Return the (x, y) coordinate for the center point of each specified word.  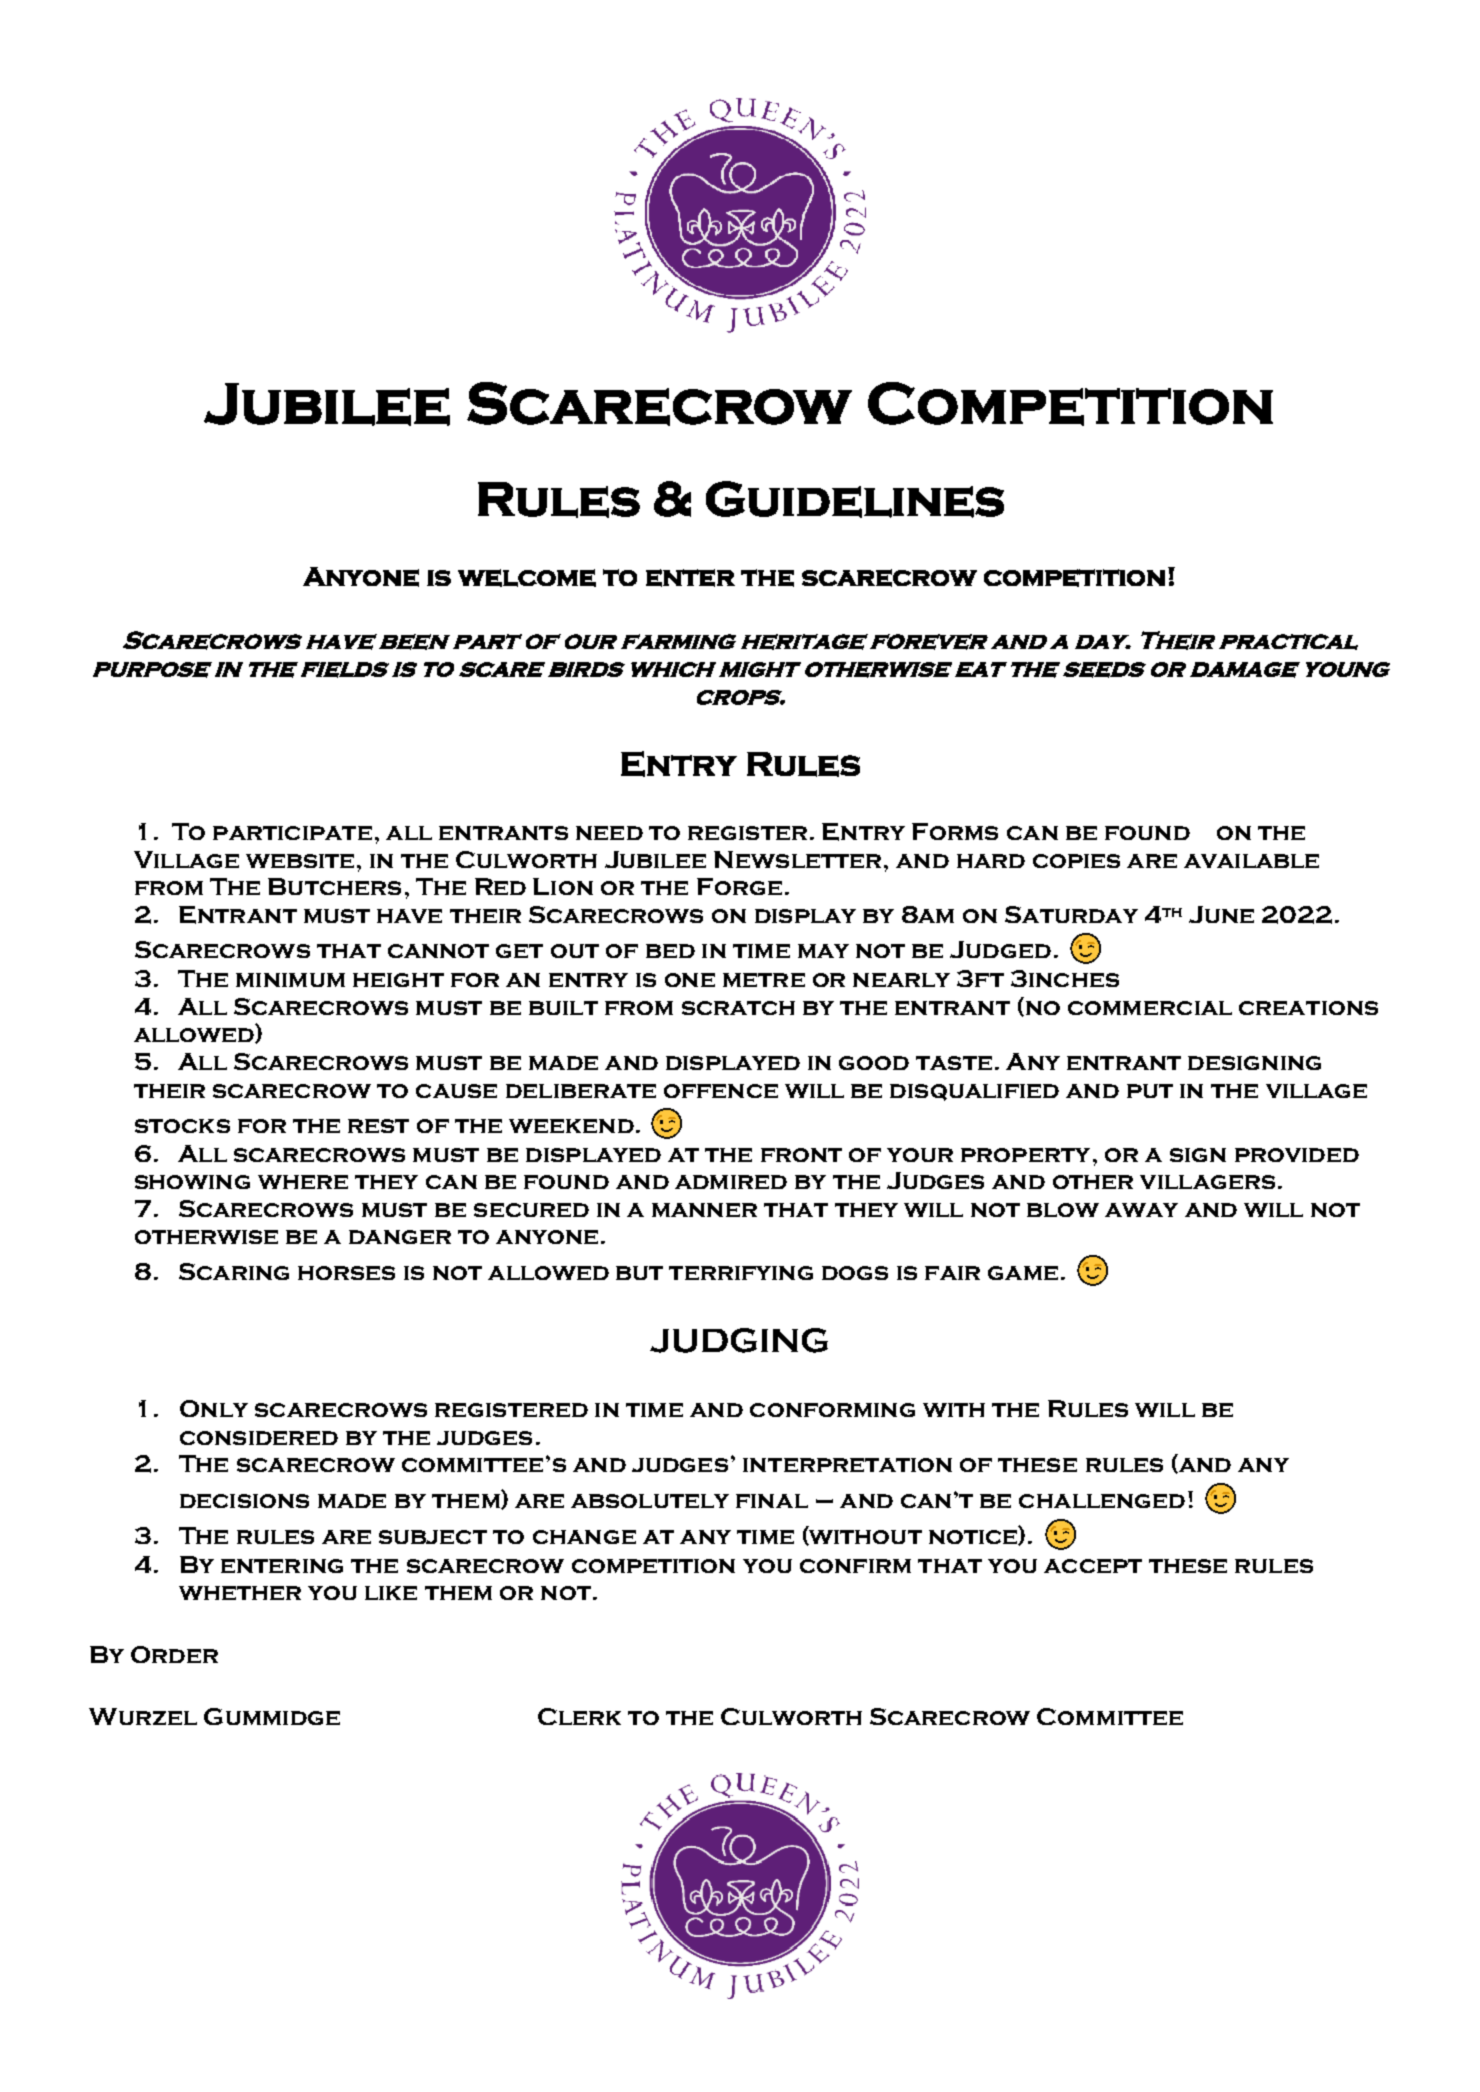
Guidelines (855, 499)
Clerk (579, 1716)
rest (378, 1126)
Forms (955, 831)
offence (721, 1091)
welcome (527, 578)
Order (174, 1654)
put (1150, 1091)
